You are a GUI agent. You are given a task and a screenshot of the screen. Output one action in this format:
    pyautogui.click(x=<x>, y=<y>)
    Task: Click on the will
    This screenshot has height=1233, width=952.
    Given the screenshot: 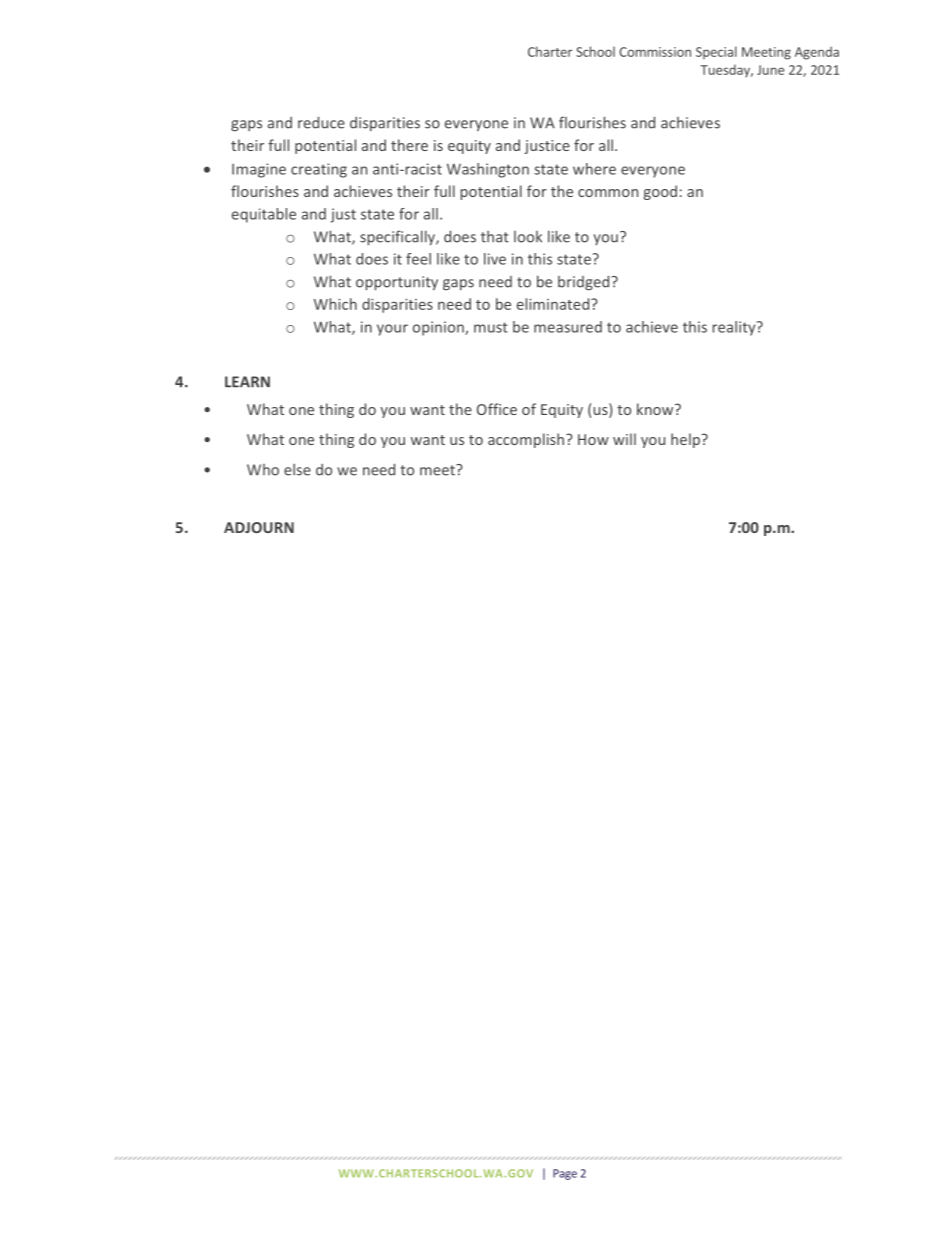 What is the action you would take?
    pyautogui.click(x=624, y=439)
